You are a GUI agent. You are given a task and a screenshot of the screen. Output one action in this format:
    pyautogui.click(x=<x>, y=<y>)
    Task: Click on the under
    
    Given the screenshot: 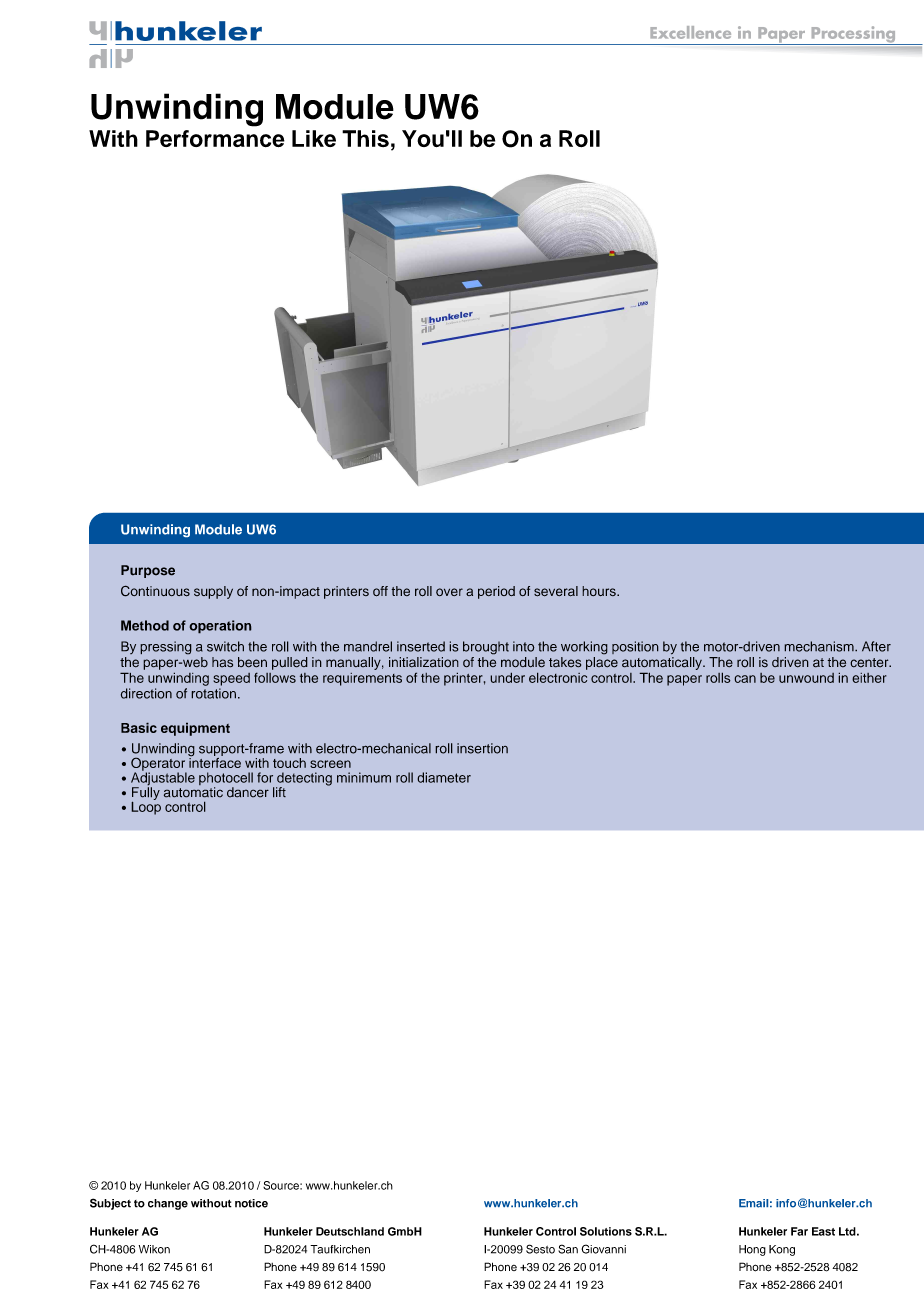 What is the action you would take?
    pyautogui.click(x=507, y=677)
